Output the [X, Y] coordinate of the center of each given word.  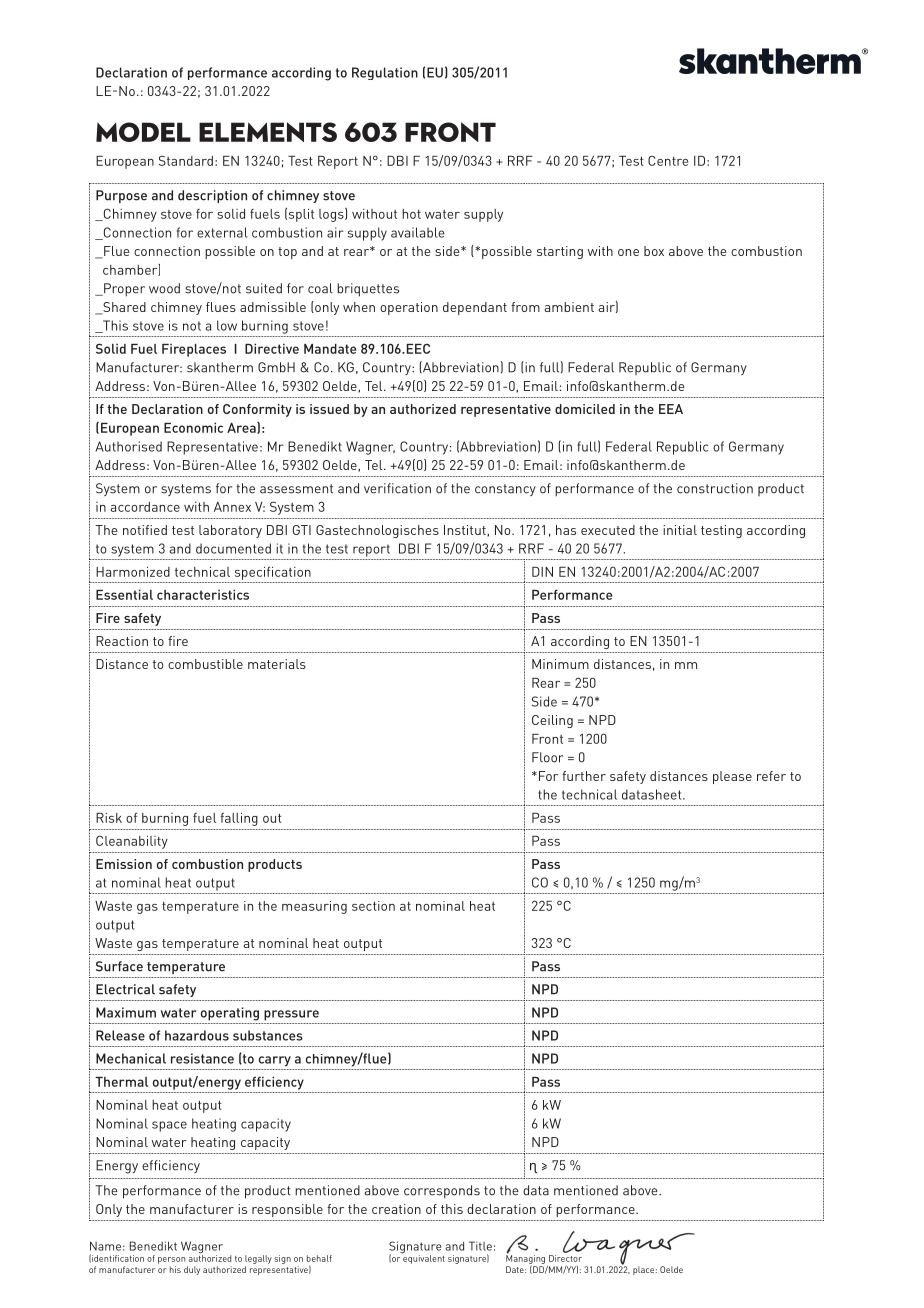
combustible [205, 664]
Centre [668, 160]
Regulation [385, 73]
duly [192, 1270]
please [732, 777]
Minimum [560, 664]
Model [143, 132]
